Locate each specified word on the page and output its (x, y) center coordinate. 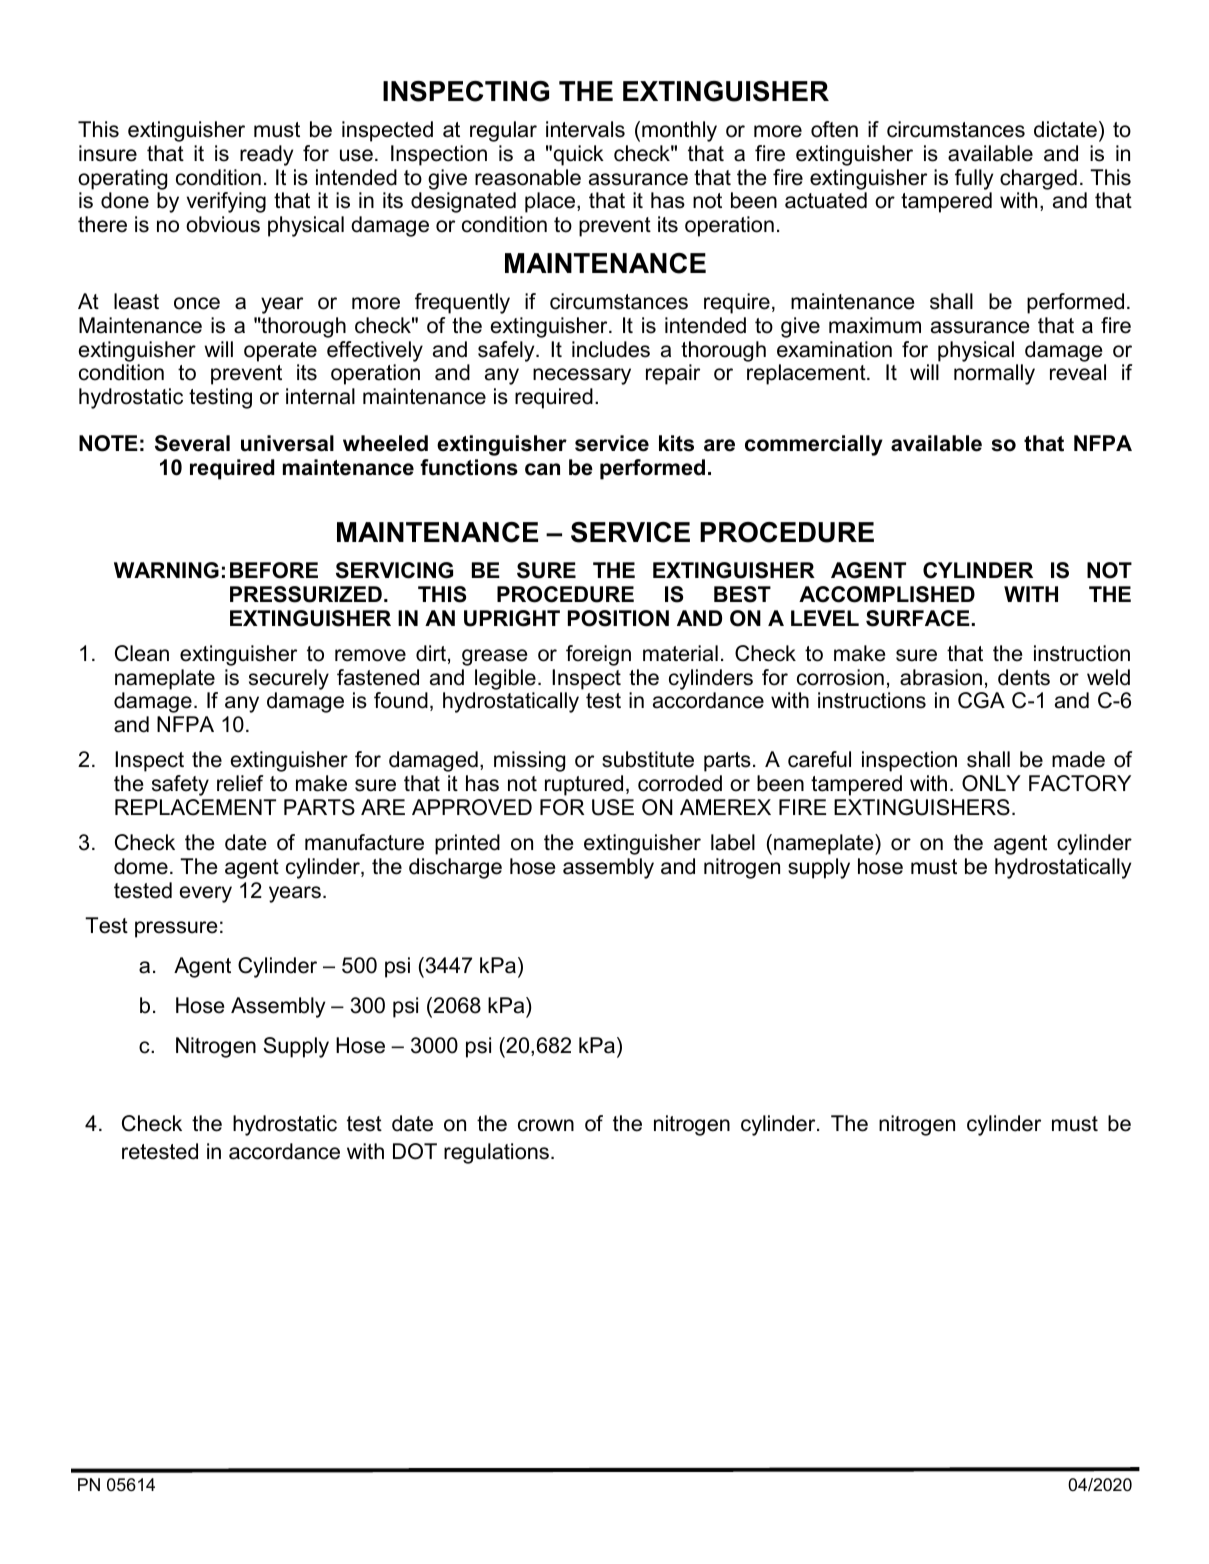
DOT (415, 1151)
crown (546, 1125)
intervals (585, 129)
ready (266, 155)
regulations (498, 1153)
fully (974, 179)
